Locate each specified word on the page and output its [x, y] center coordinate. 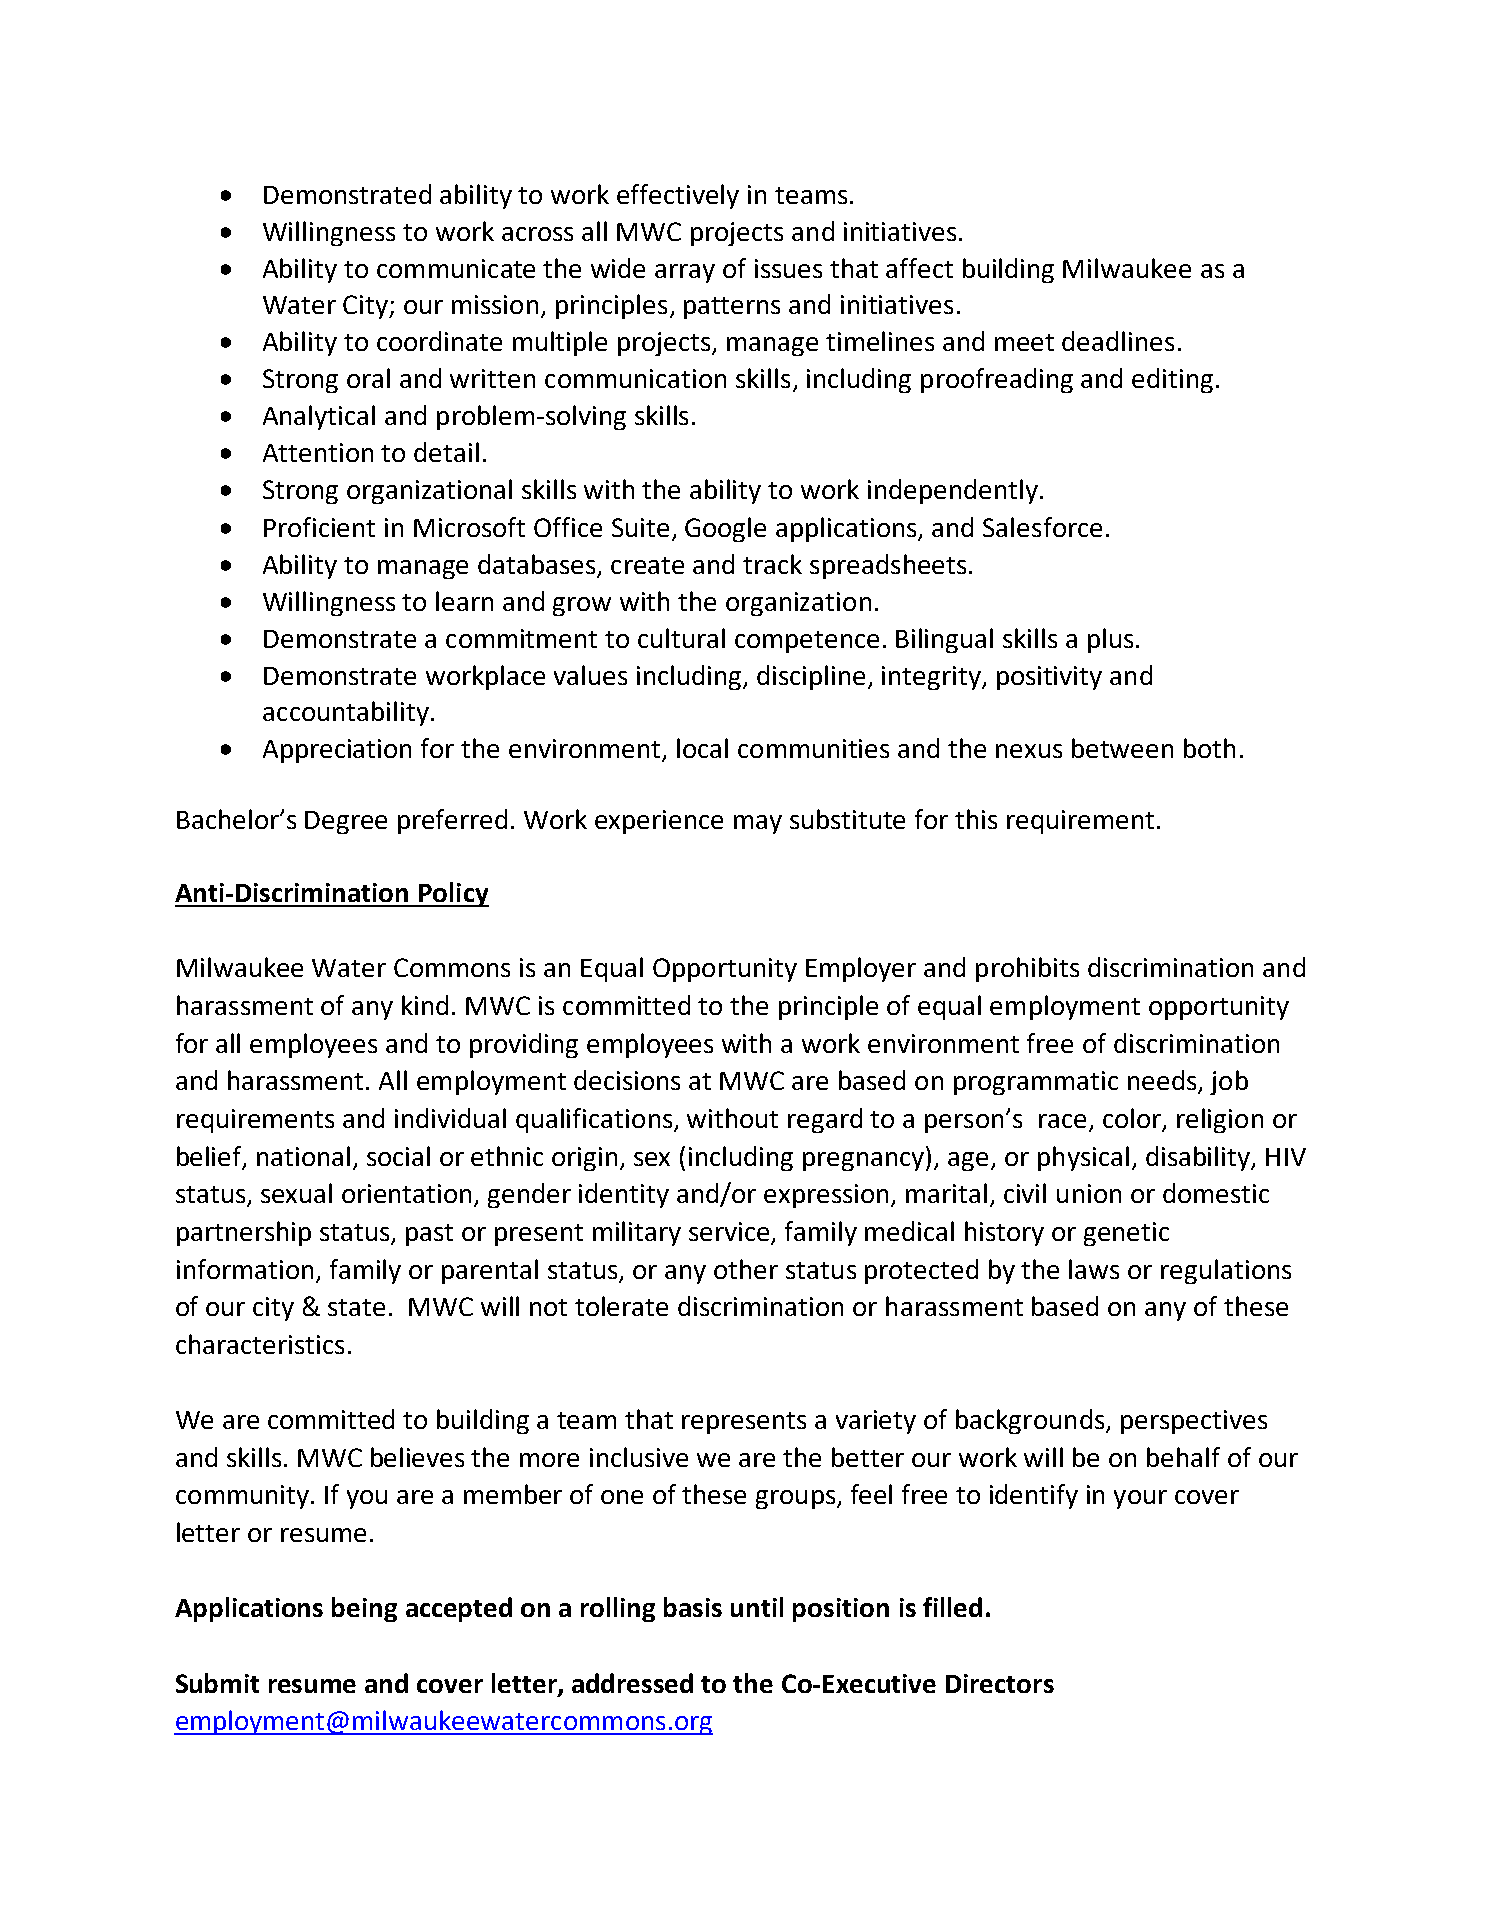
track [772, 564]
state [356, 1307]
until [757, 1607]
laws [1094, 1269]
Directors [1000, 1683]
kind [425, 1005]
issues [788, 268]
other [746, 1269]
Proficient [319, 527]
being [364, 1609]
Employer [861, 969]
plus [1110, 640]
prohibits [1027, 969]
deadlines [1118, 341]
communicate [456, 268]
